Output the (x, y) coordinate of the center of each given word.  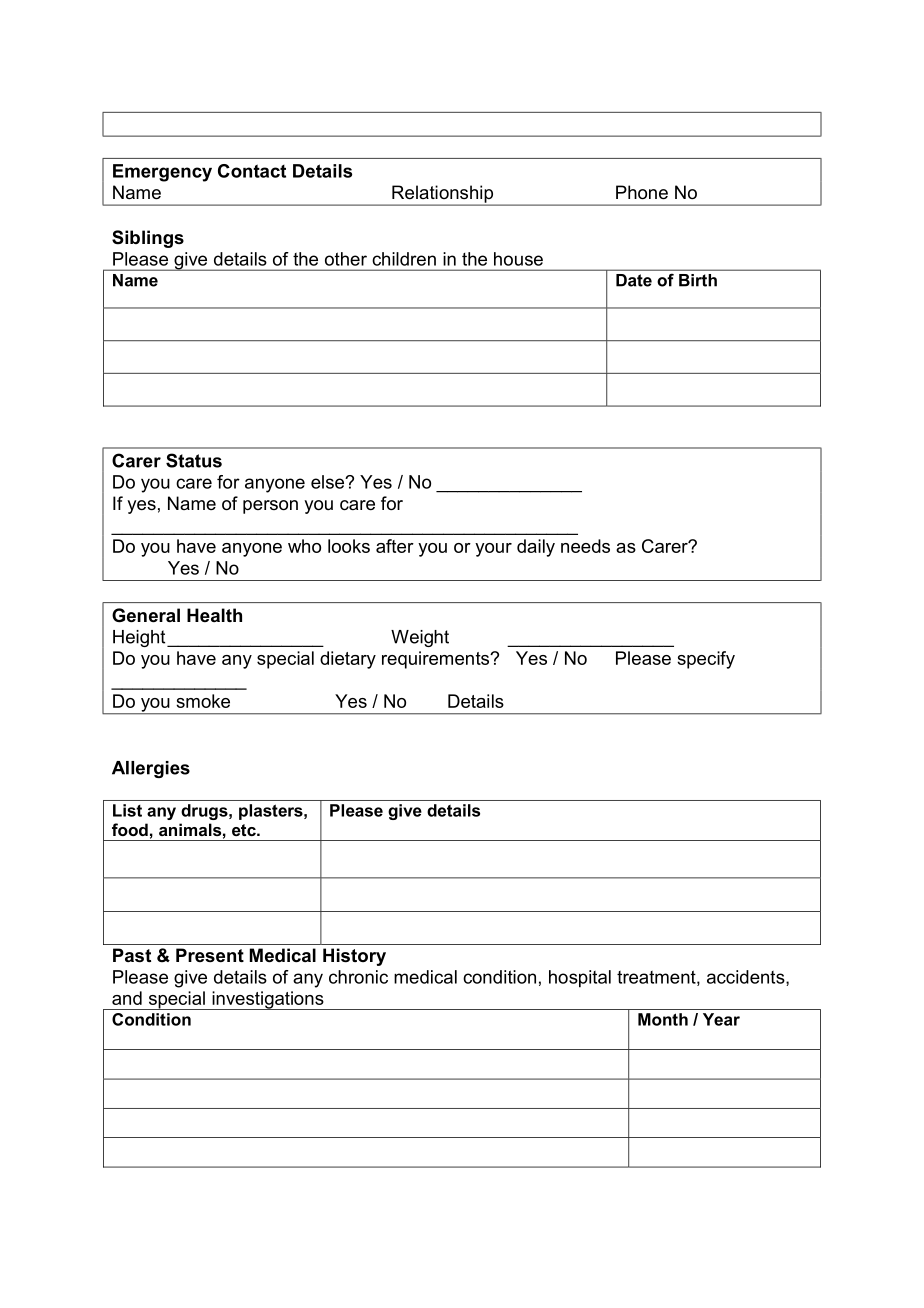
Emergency (162, 173)
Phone (642, 192)
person (270, 507)
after (395, 546)
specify (706, 660)
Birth (698, 280)
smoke (203, 701)
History (354, 957)
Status (194, 460)
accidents (747, 978)
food (130, 829)
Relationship (442, 195)
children (404, 259)
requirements (437, 660)
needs (585, 546)
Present (210, 955)
